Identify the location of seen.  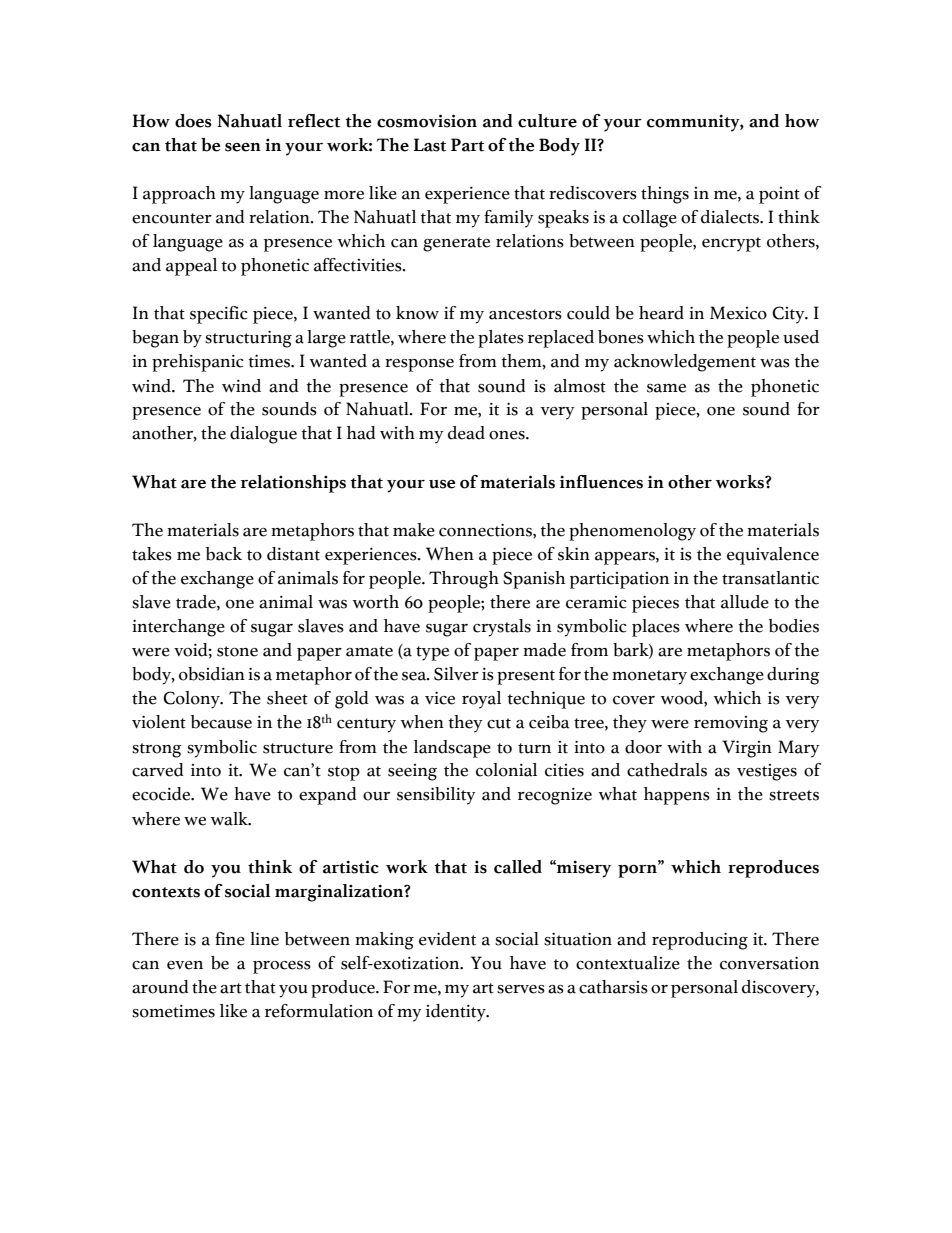
(243, 147).
